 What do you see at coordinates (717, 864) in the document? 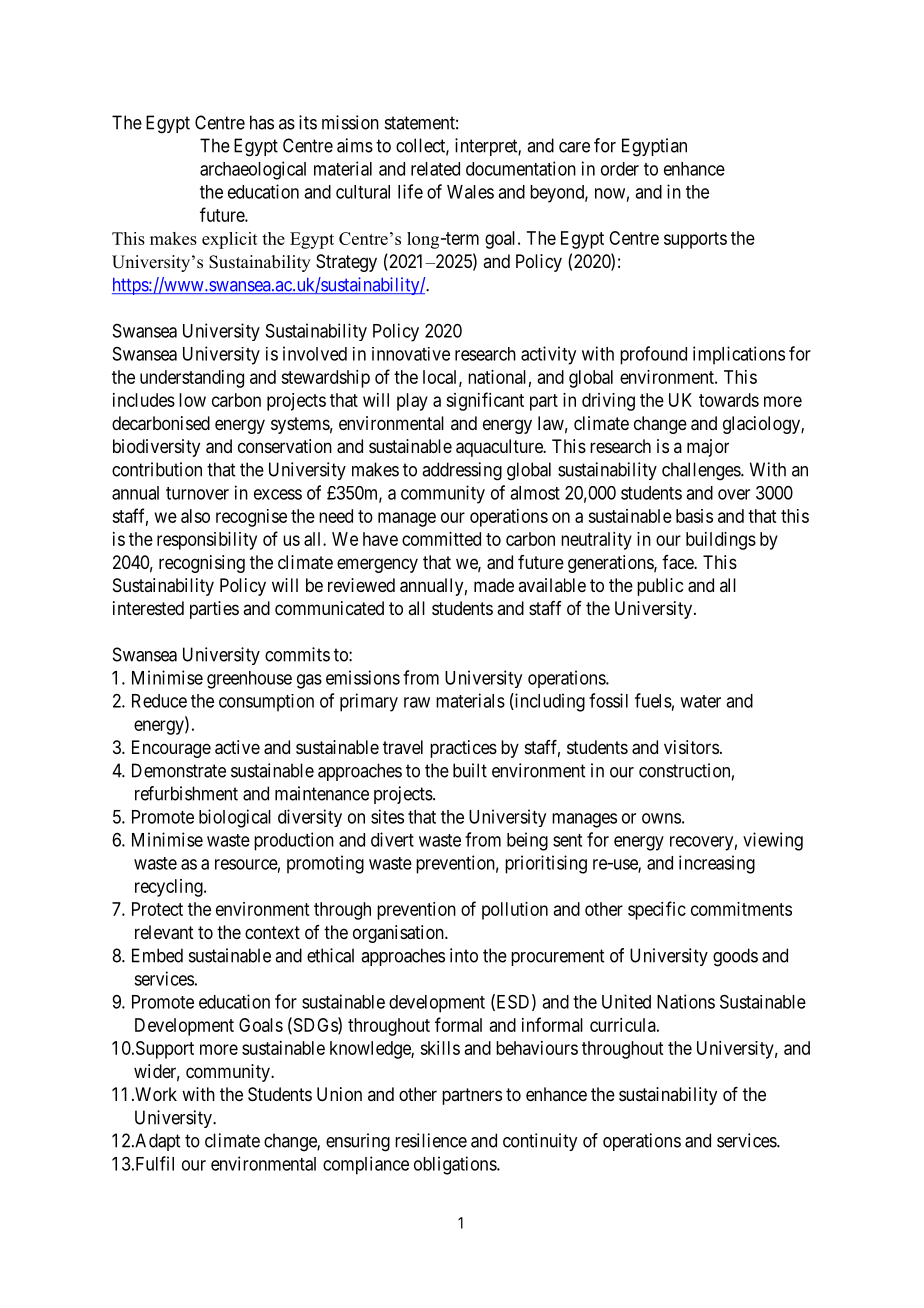
I see `increasing` at bounding box center [717, 864].
